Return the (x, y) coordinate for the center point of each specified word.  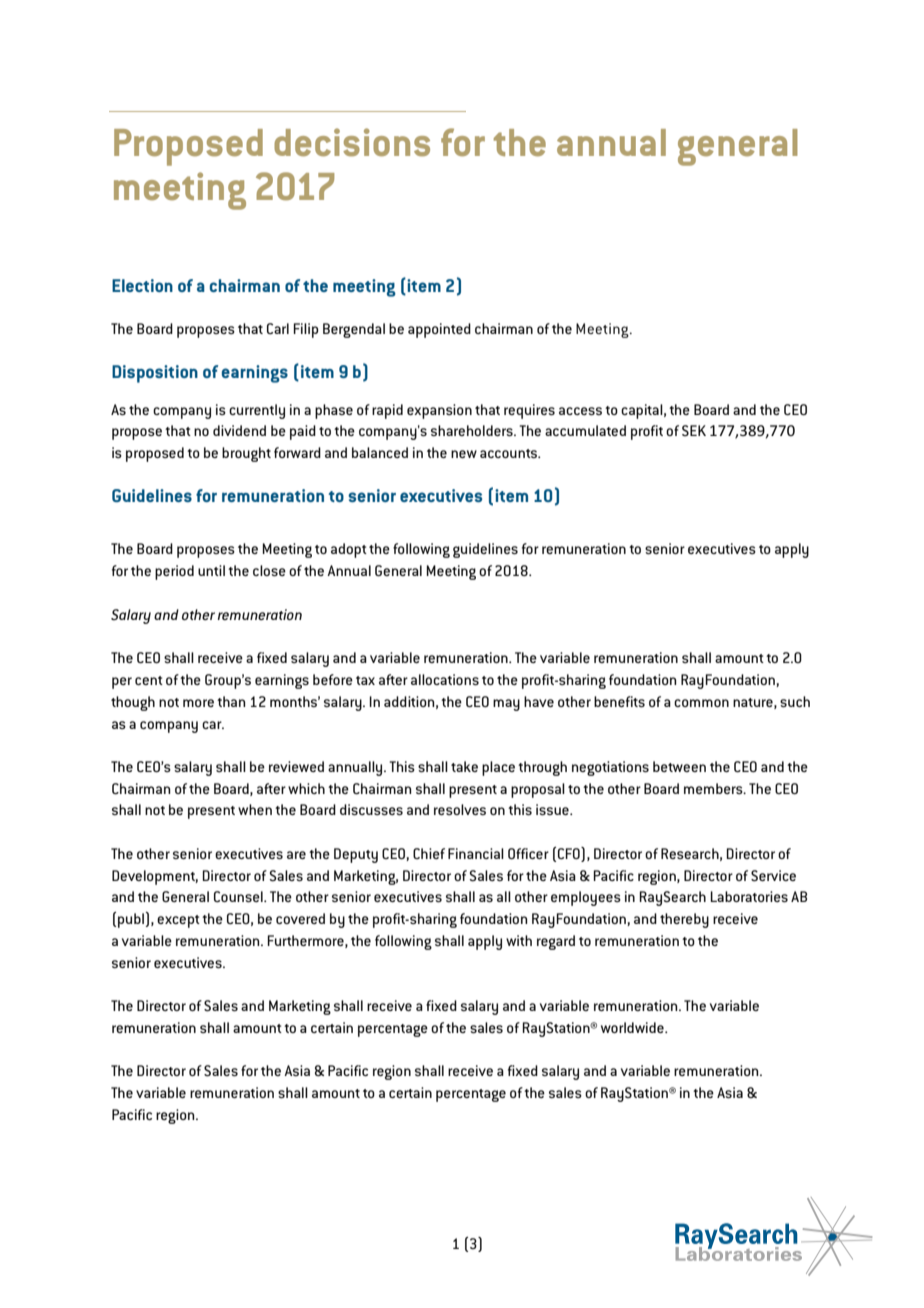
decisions (352, 142)
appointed (439, 330)
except (178, 921)
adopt (349, 550)
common (701, 703)
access (580, 411)
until (211, 570)
